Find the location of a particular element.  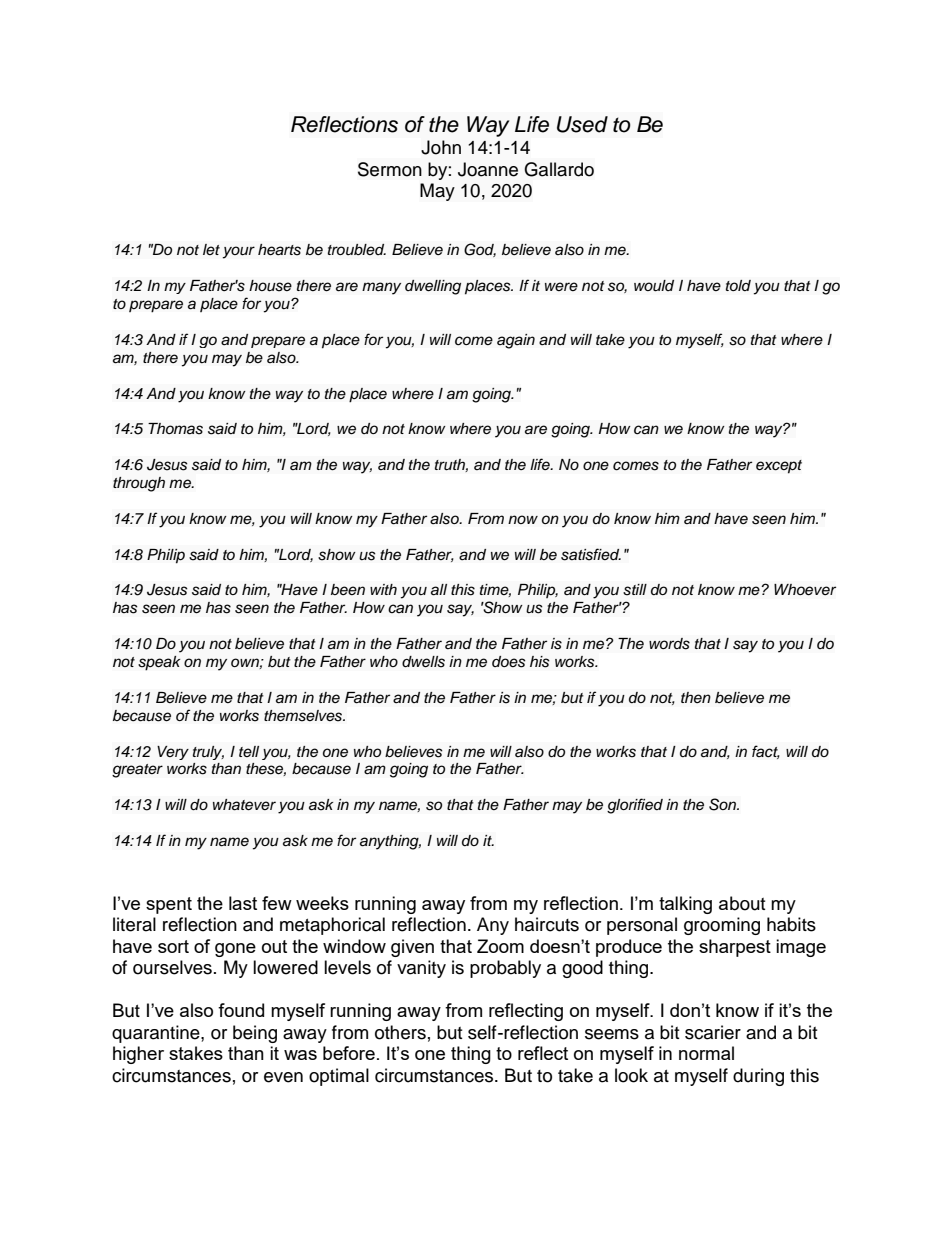

let is located at coordinates (211, 249).
